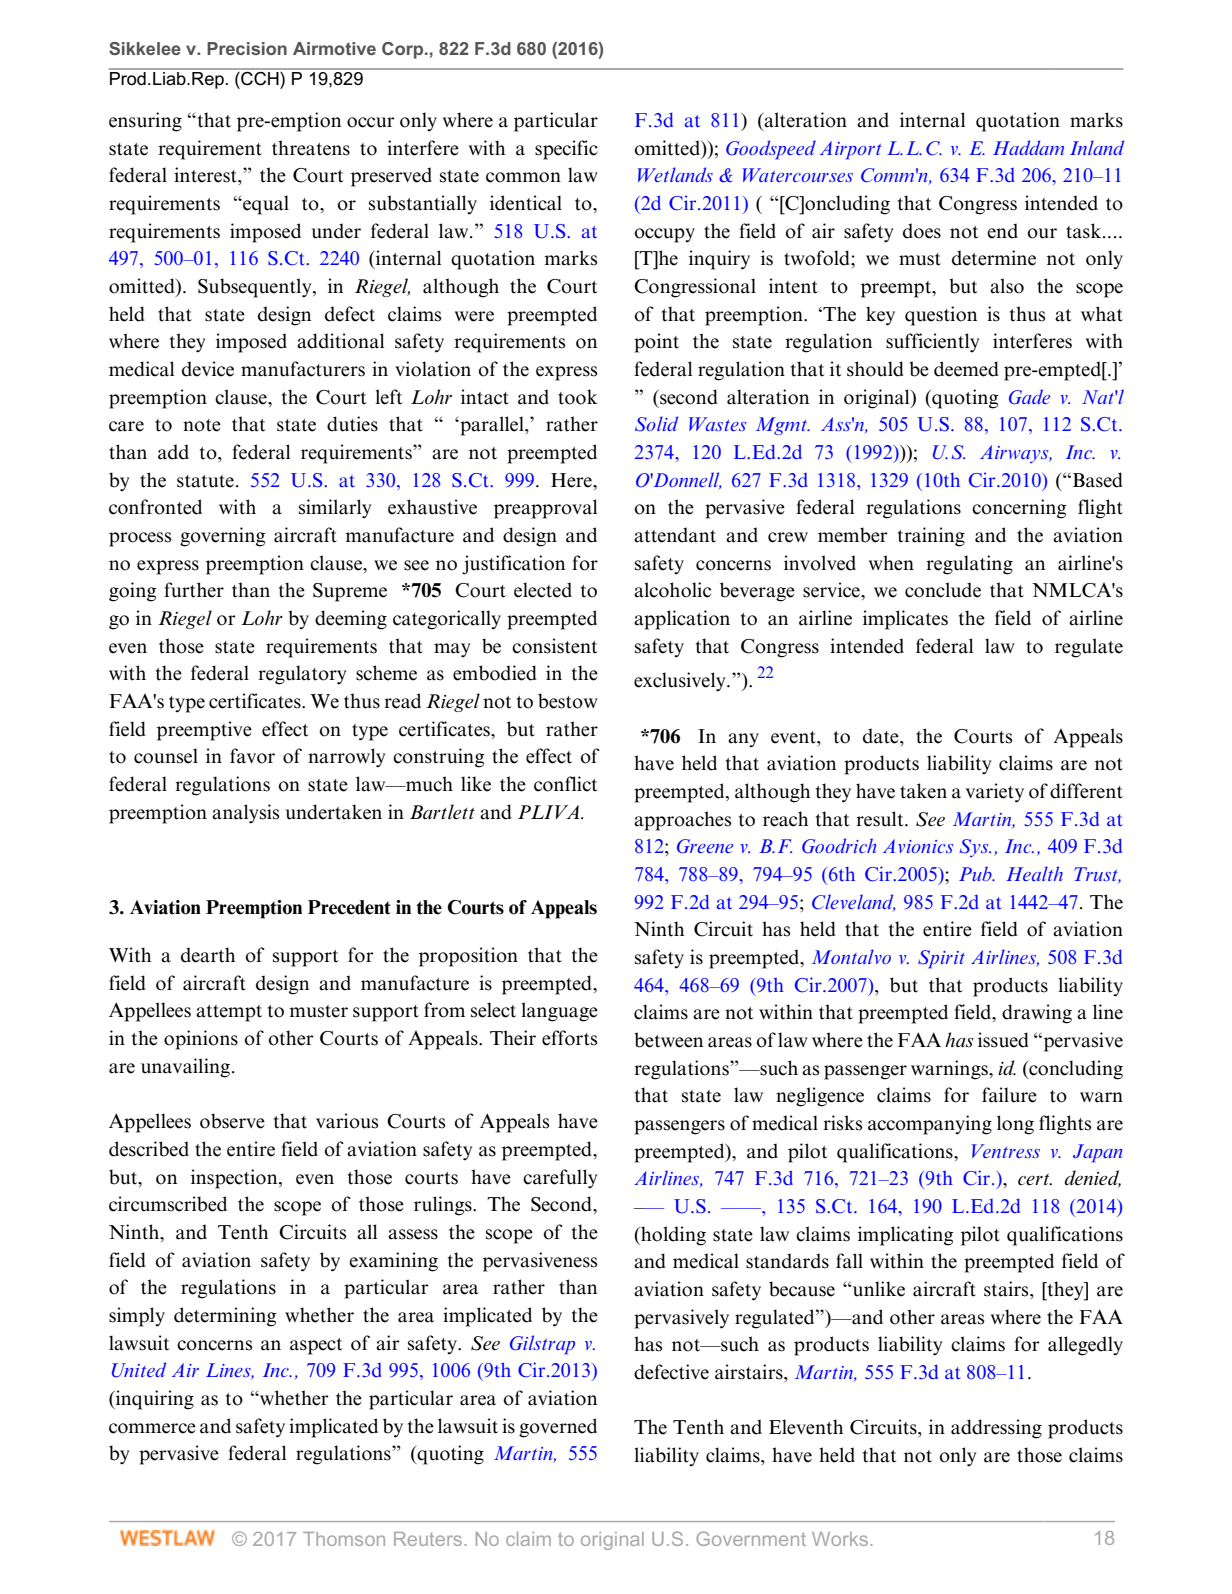  Describe the element at coordinates (995, 793) in the screenshot. I see `variety` at that location.
